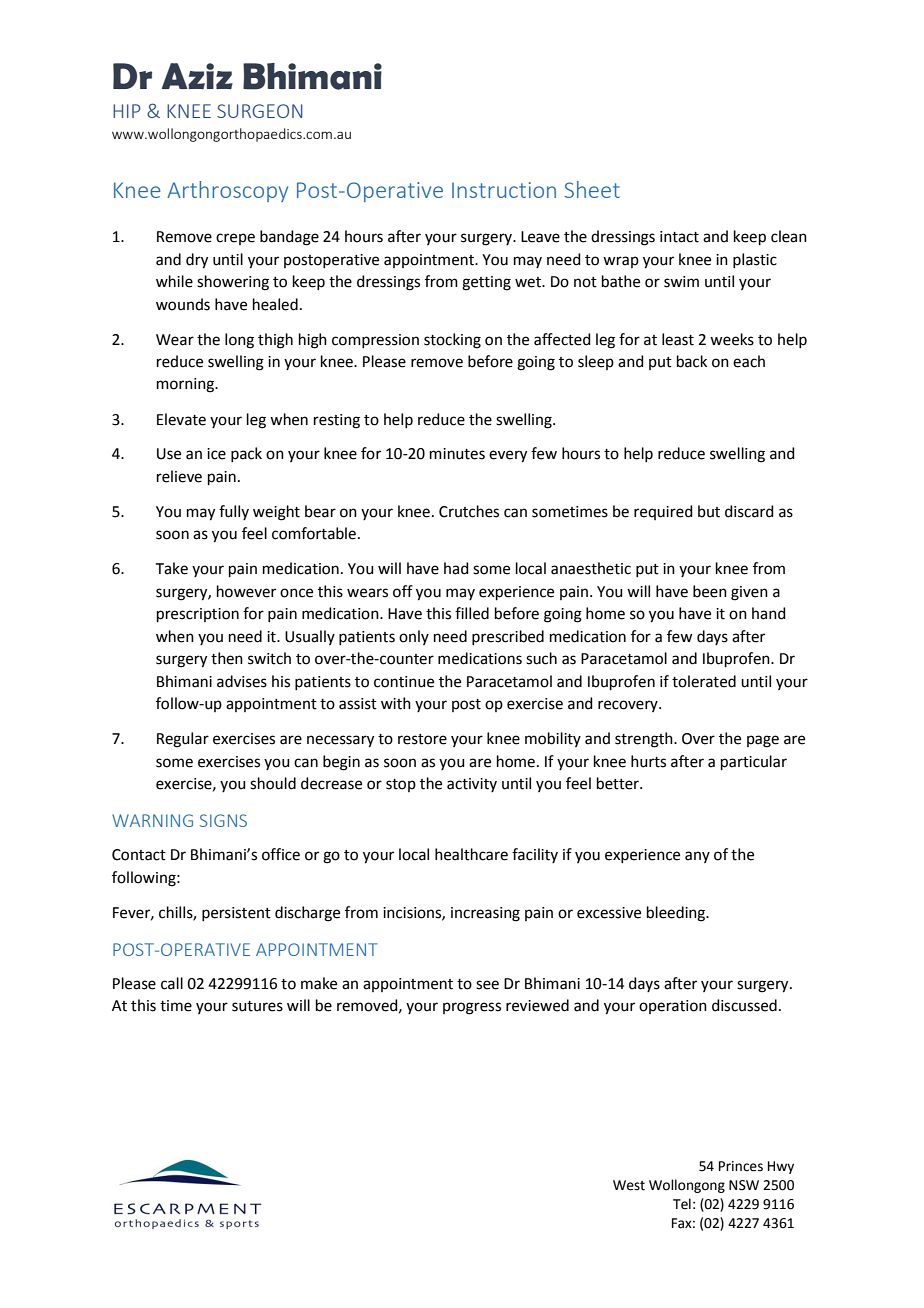 This page has height=1308, width=924. Describe the element at coordinates (197, 76) in the page. I see `Aziz` at that location.
